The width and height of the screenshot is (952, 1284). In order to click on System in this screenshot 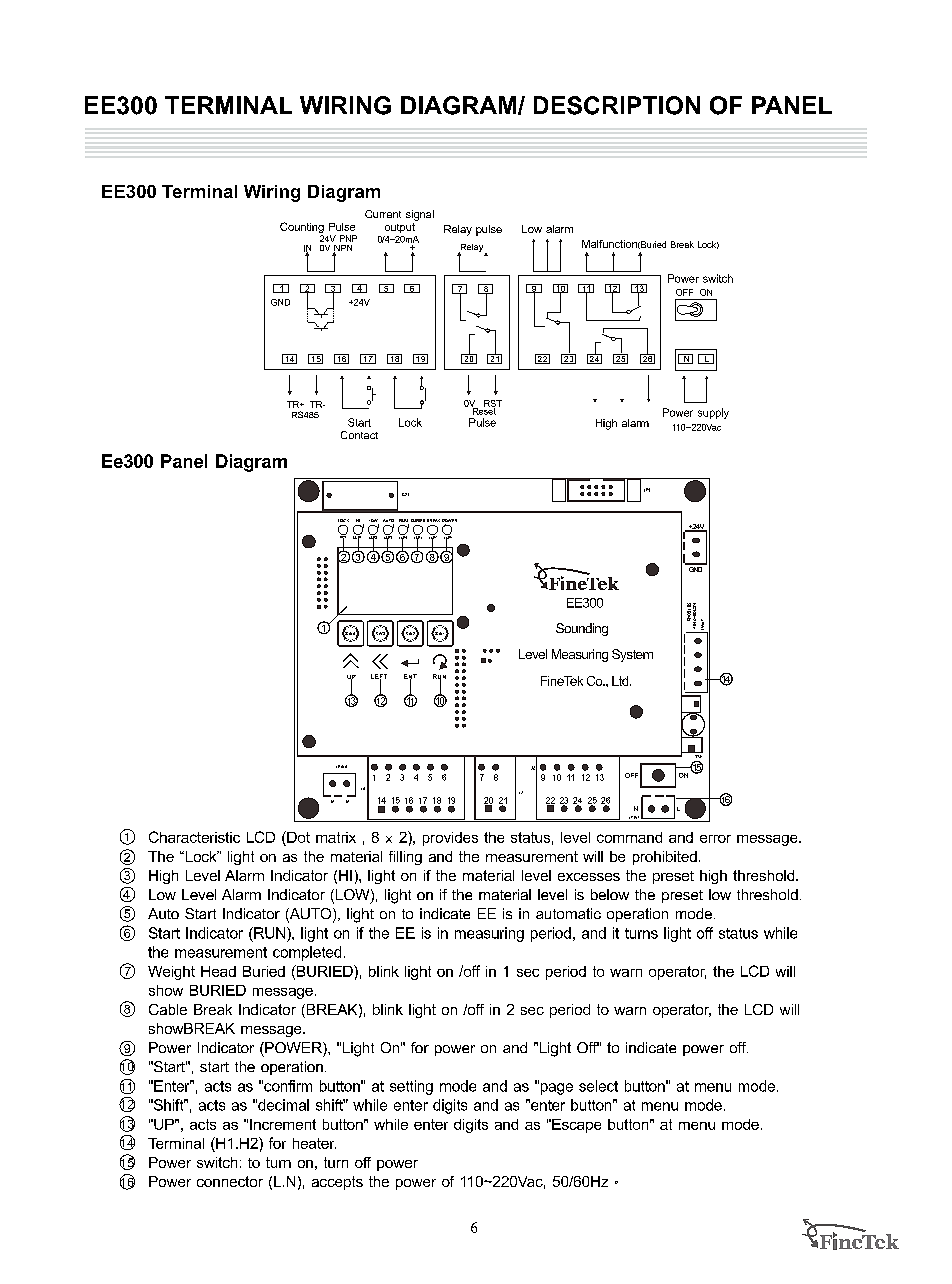, I will do `click(632, 655)`.
